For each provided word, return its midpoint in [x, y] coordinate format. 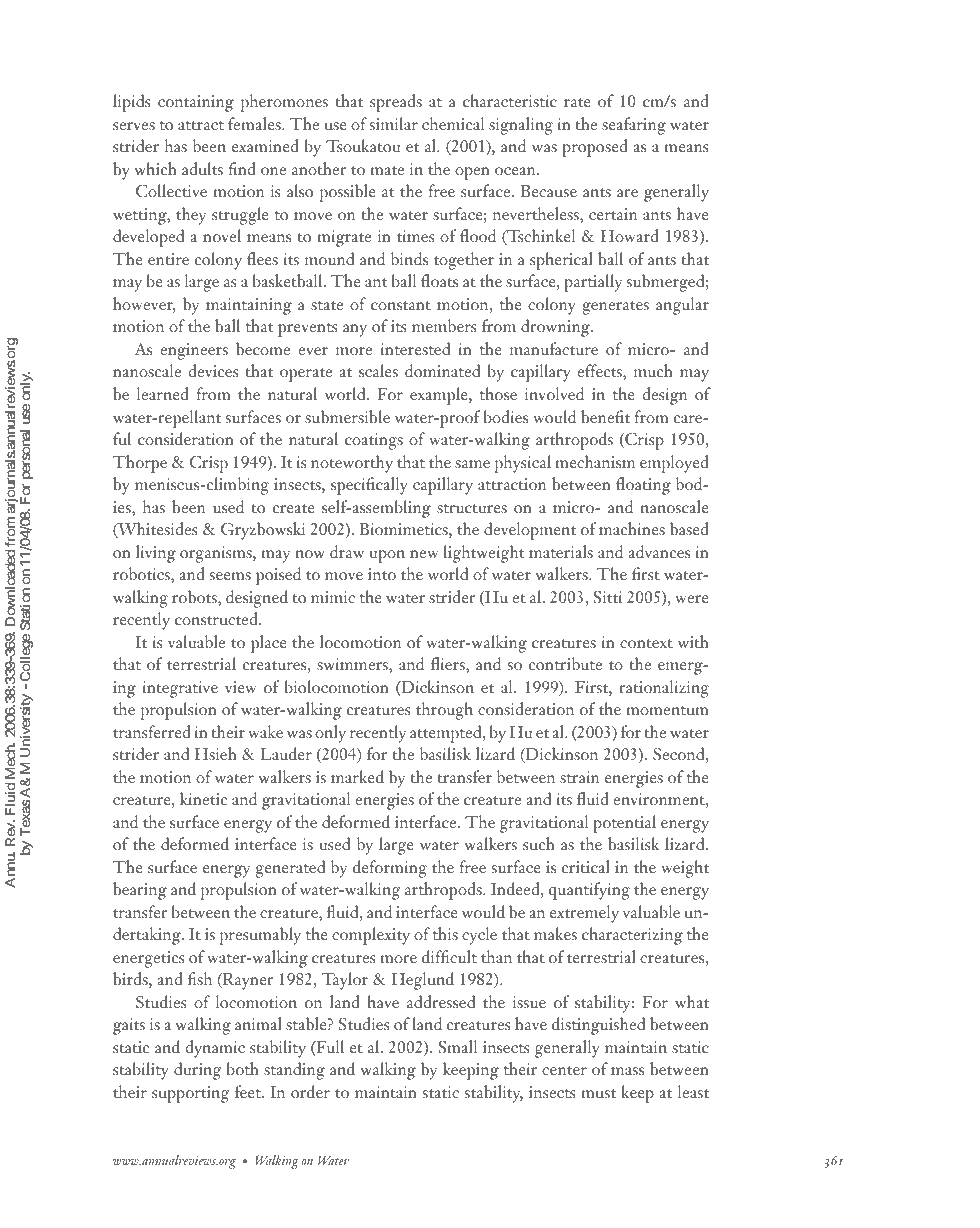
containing [196, 103]
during [197, 1071]
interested [415, 348]
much [653, 370]
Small [458, 1046]
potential [624, 824]
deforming [390, 869]
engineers [194, 351]
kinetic [204, 798]
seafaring [634, 126]
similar [394, 123]
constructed [217, 618]
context [646, 643]
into [382, 574]
